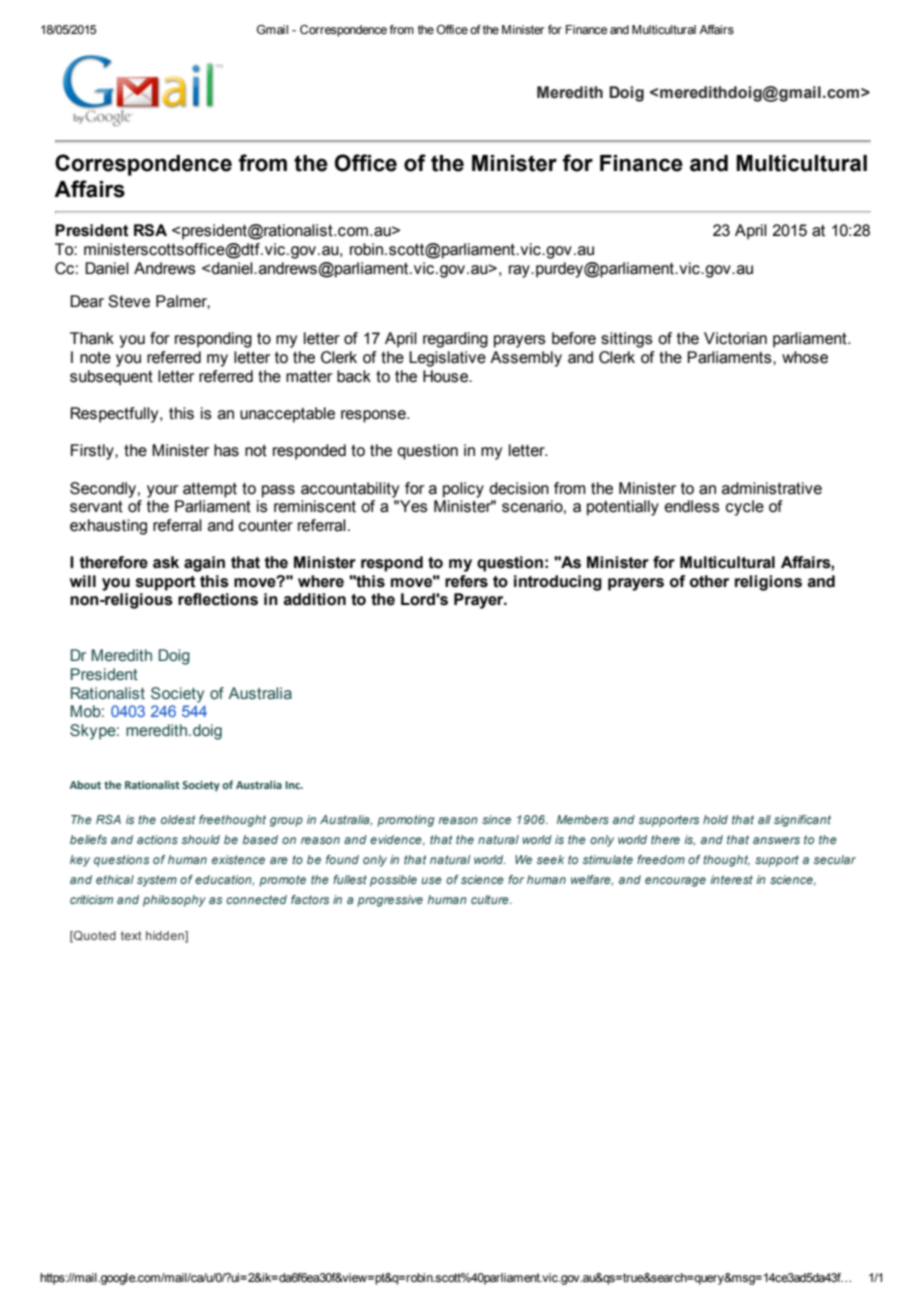 This screenshot has width=924, height=1308. What do you see at coordinates (745, 508) in the screenshot?
I see `cycle` at bounding box center [745, 508].
